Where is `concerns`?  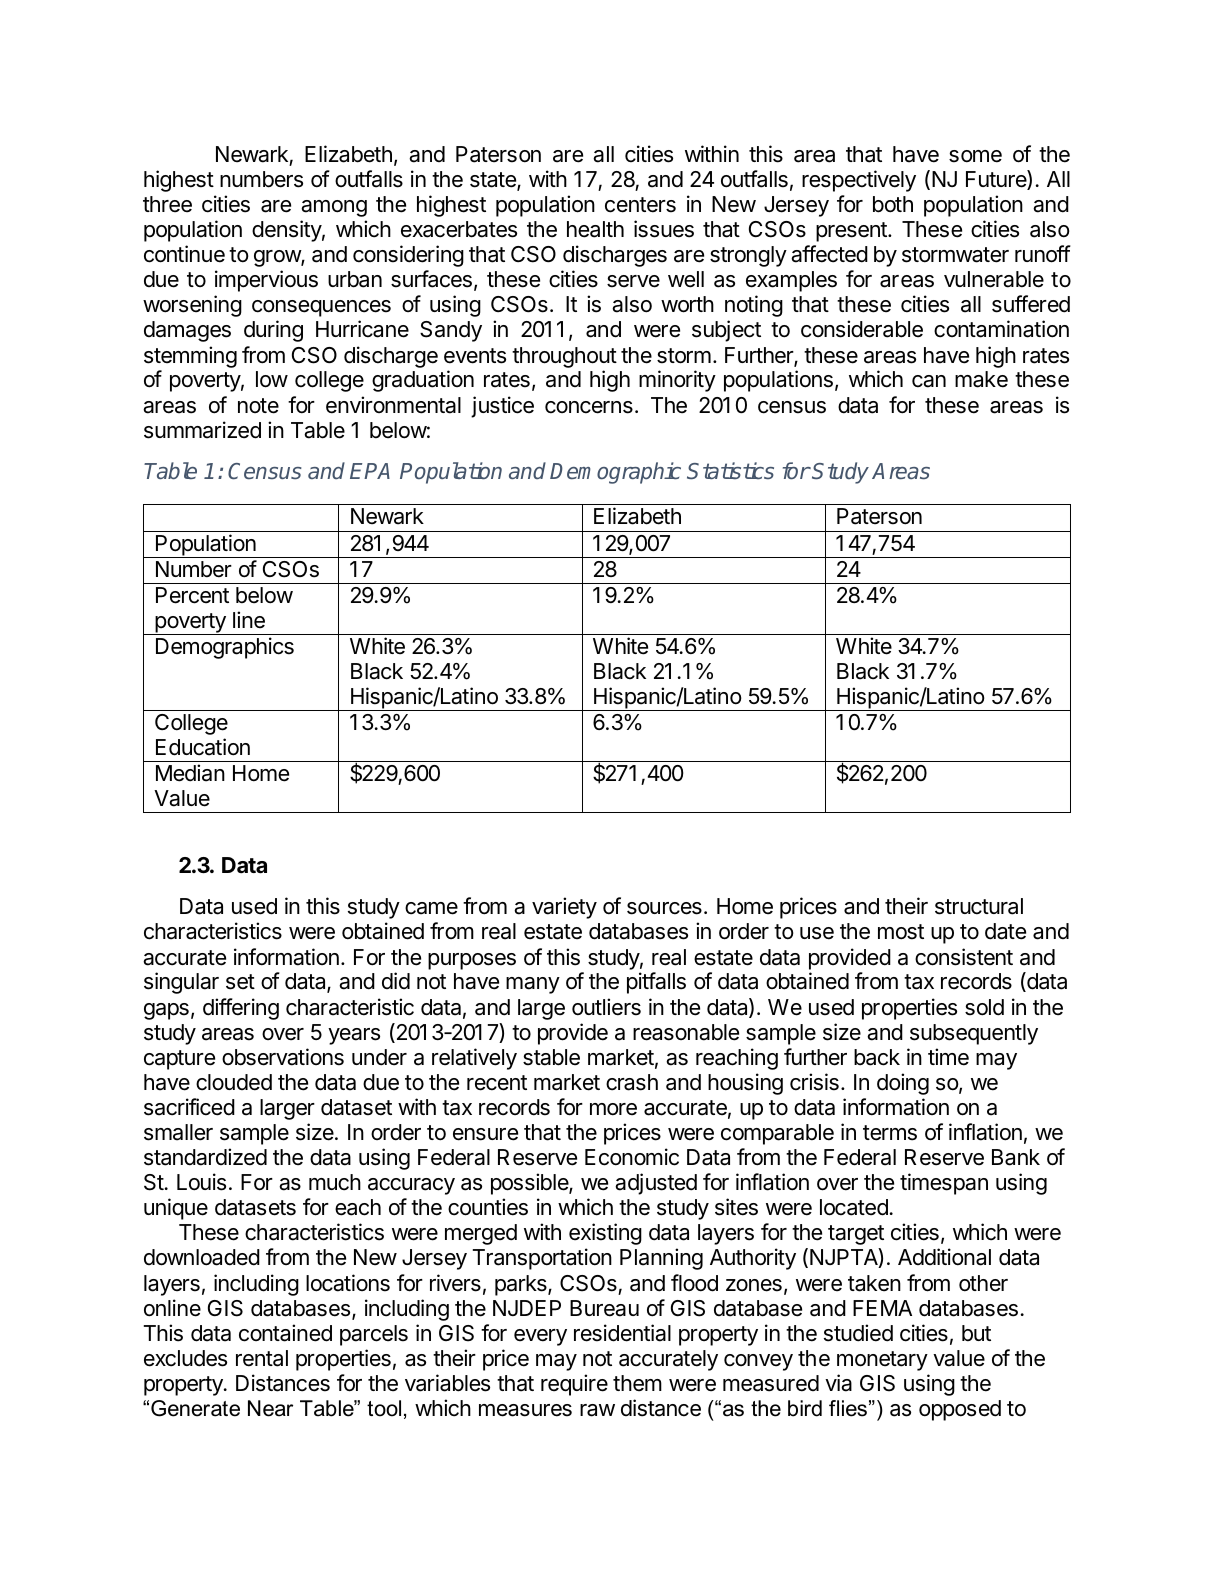
concerns is located at coordinates (589, 407).
